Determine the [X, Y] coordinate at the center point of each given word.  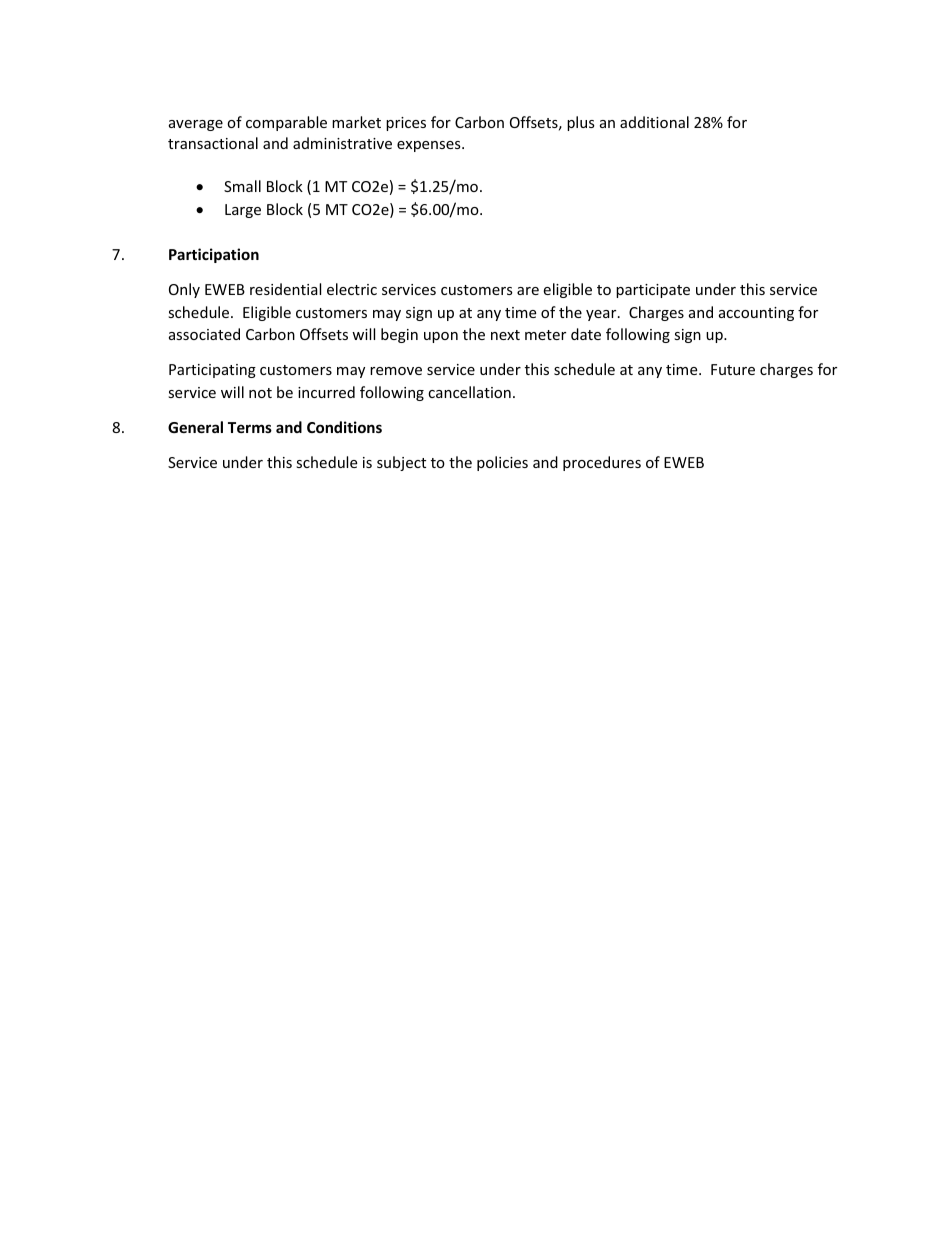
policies [502, 463]
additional [654, 122]
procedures [602, 463]
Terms [250, 427]
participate [653, 291]
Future [733, 369]
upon [441, 337]
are [528, 291]
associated [204, 334]
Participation [214, 255]
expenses [430, 146]
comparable [286, 123]
